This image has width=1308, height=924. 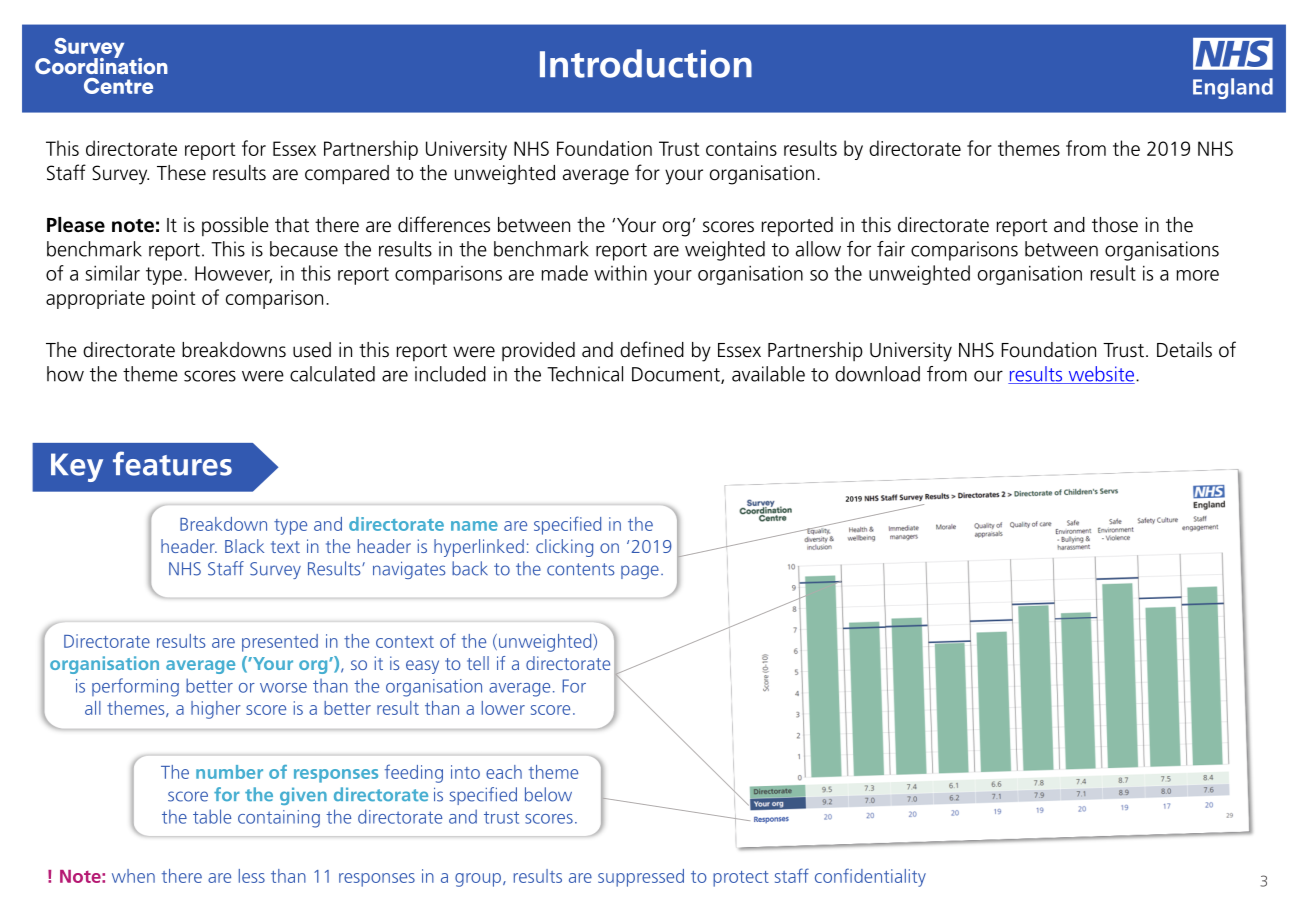 I want to click on name, so click(x=474, y=526).
